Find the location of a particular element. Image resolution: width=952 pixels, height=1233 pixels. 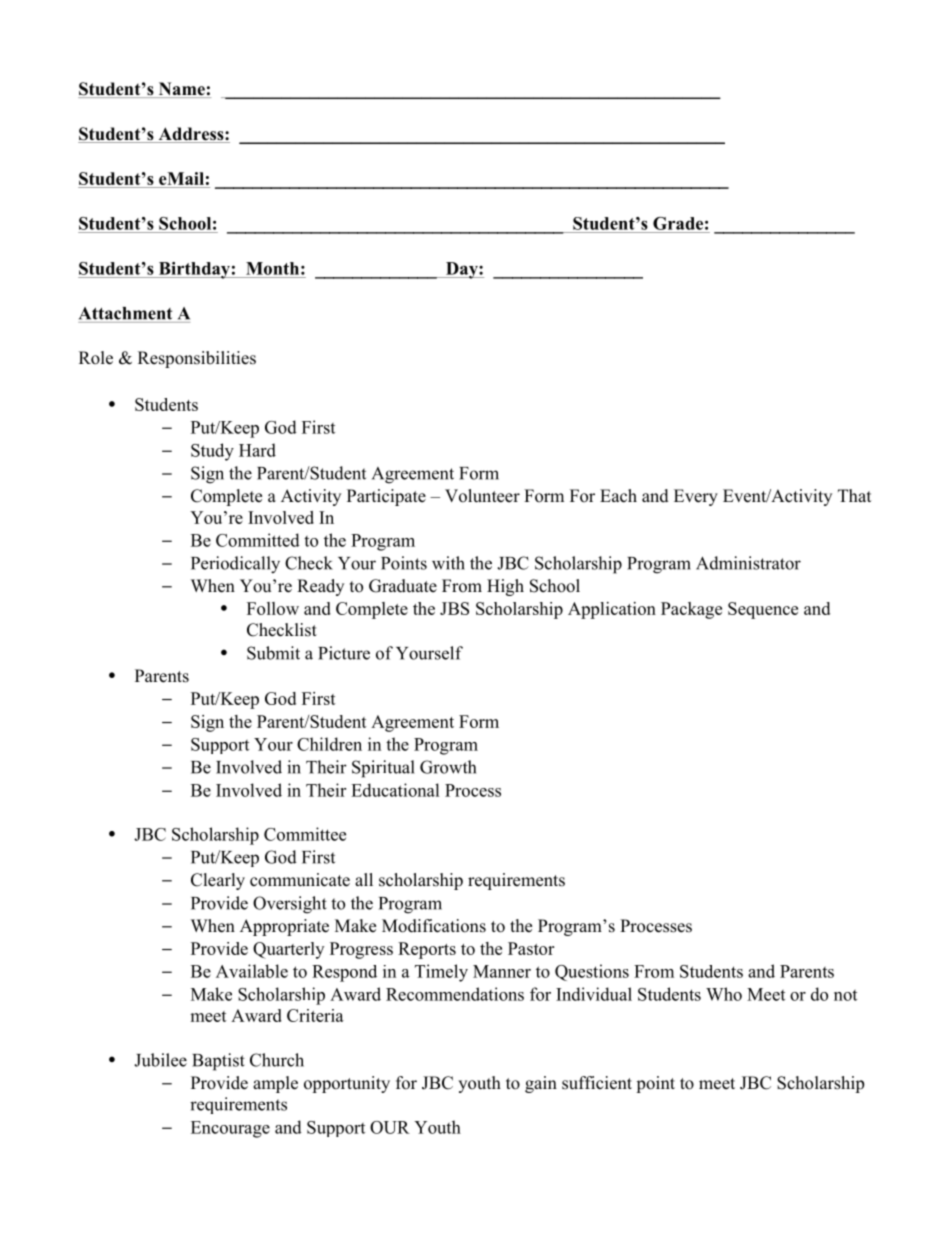

Growth is located at coordinates (448, 767).
